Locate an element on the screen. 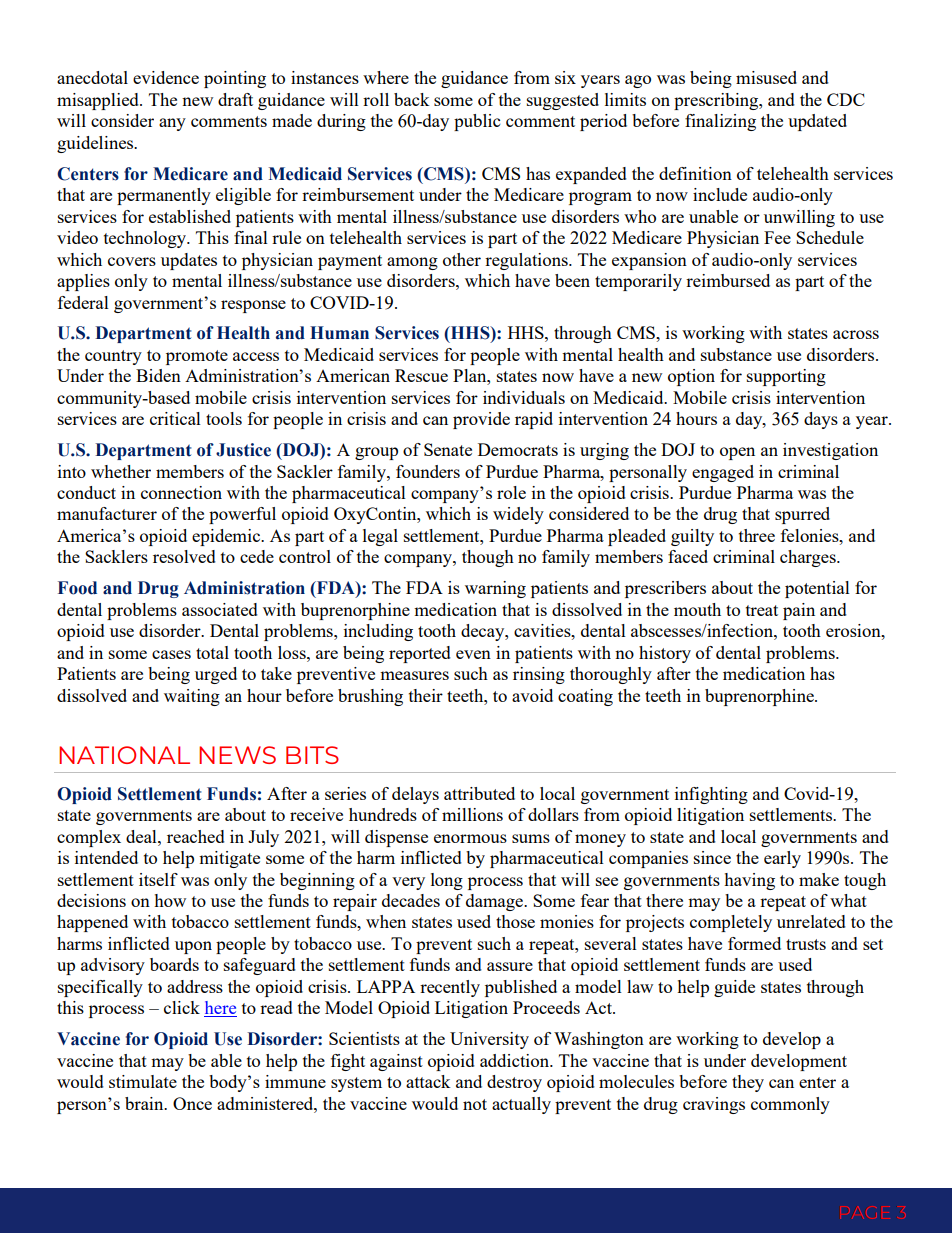  attack is located at coordinates (428, 1081).
